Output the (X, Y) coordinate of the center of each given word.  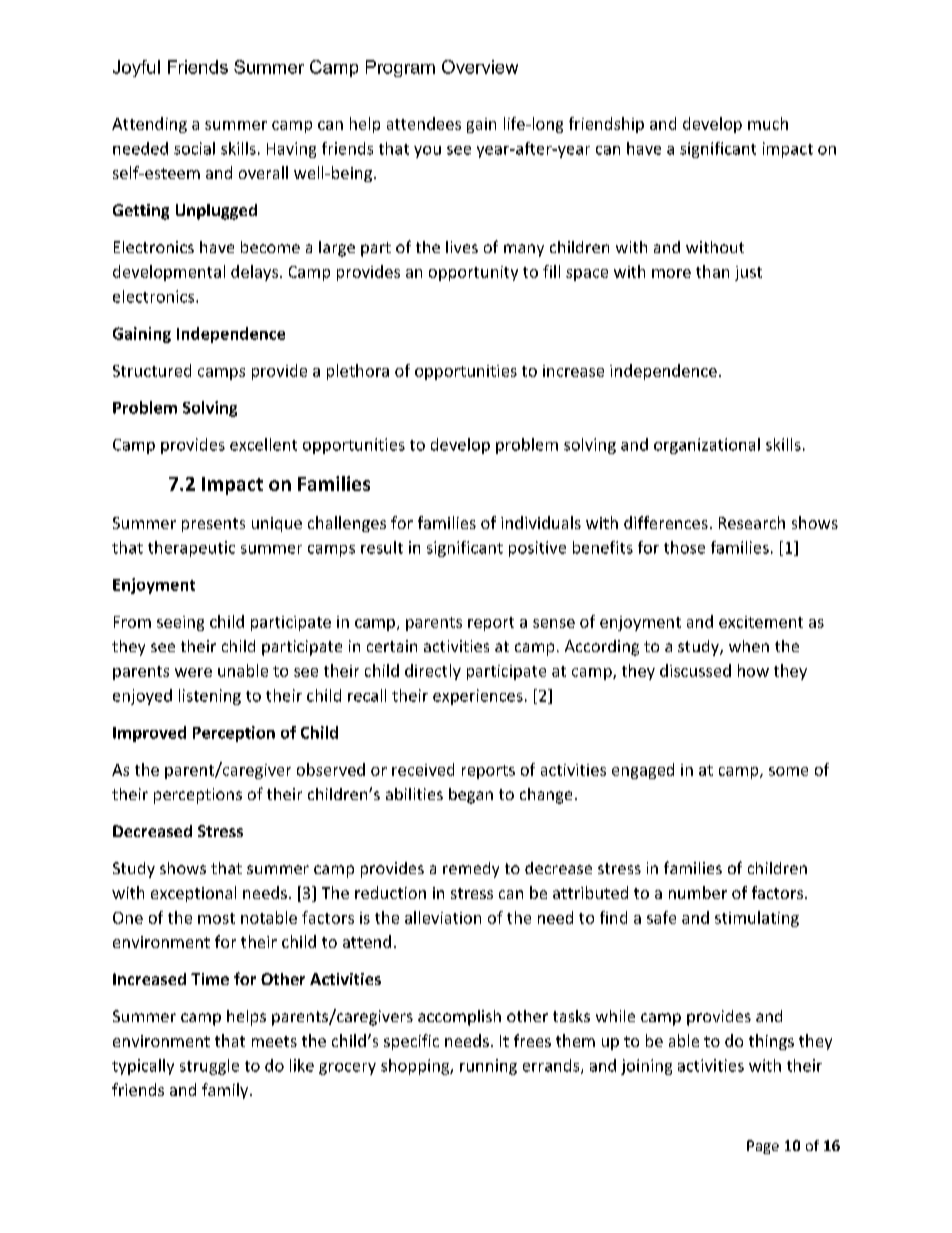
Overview (480, 67)
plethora (358, 372)
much (768, 123)
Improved (149, 734)
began (471, 796)
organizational (707, 446)
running (488, 1067)
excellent (263, 444)
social (194, 148)
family (226, 1091)
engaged (643, 771)
